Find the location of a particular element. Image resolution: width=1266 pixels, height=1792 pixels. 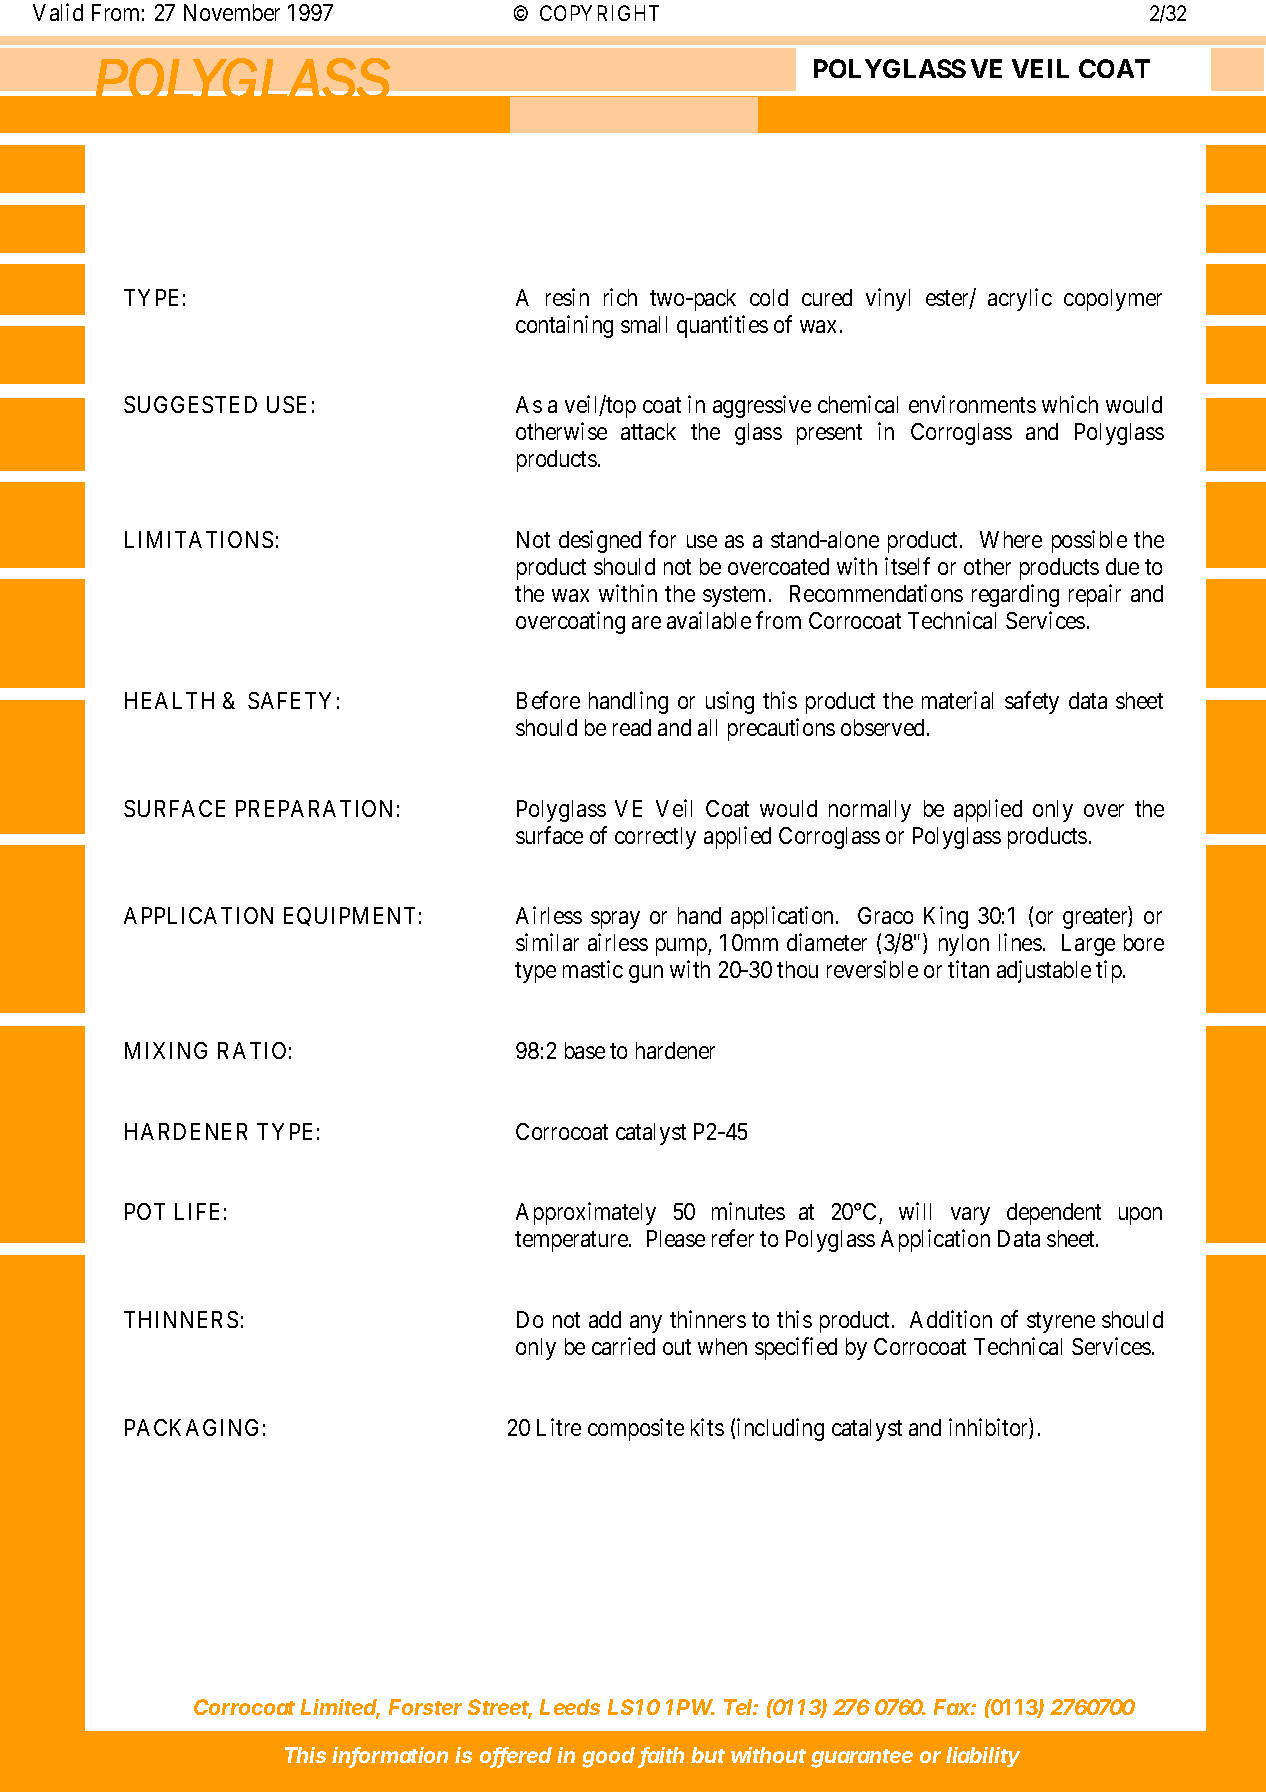

carried is located at coordinates (623, 1346).
